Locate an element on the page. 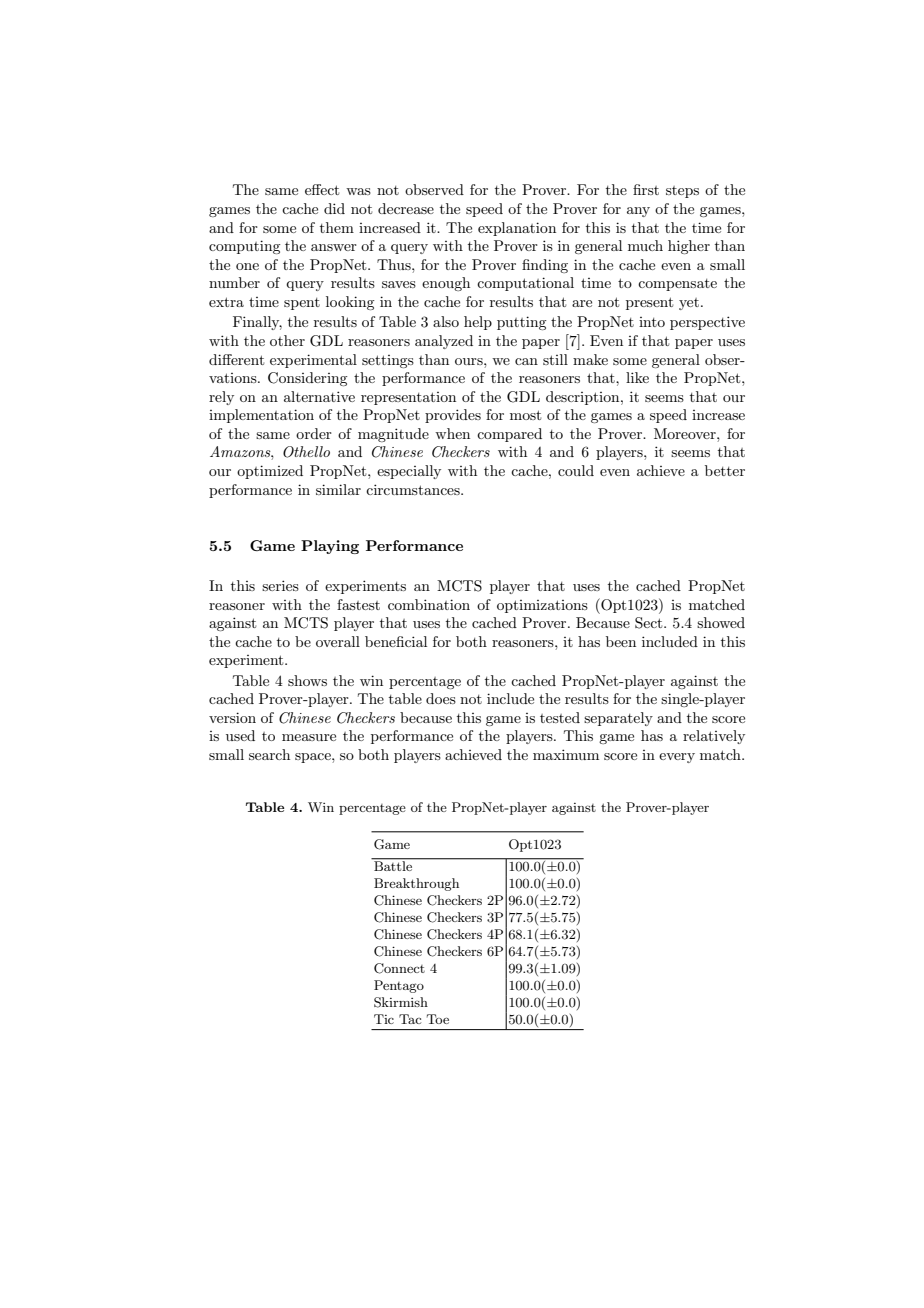 The height and width of the image is (1308, 924). search is located at coordinates (269, 754).
